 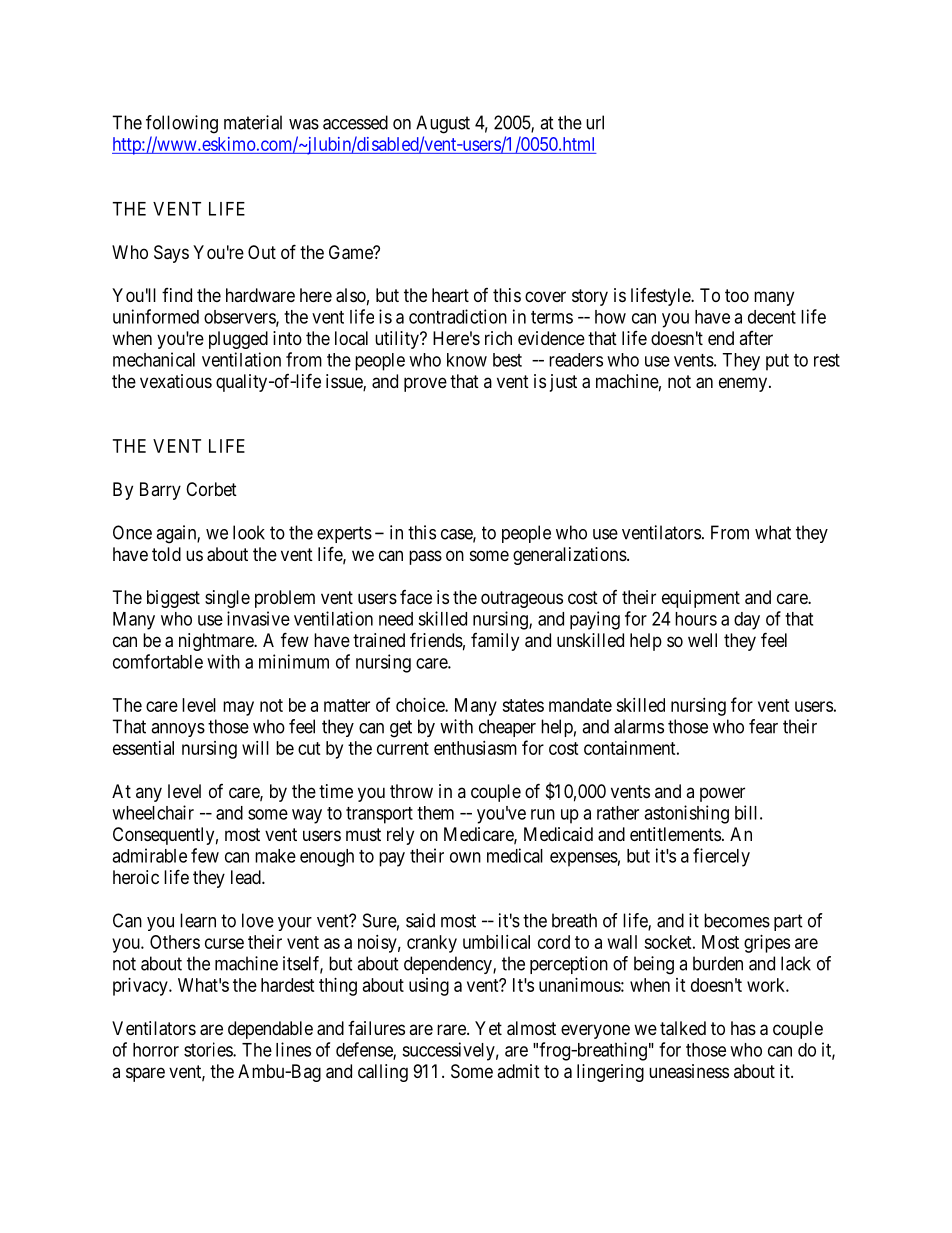 I want to click on url, so click(x=595, y=122).
